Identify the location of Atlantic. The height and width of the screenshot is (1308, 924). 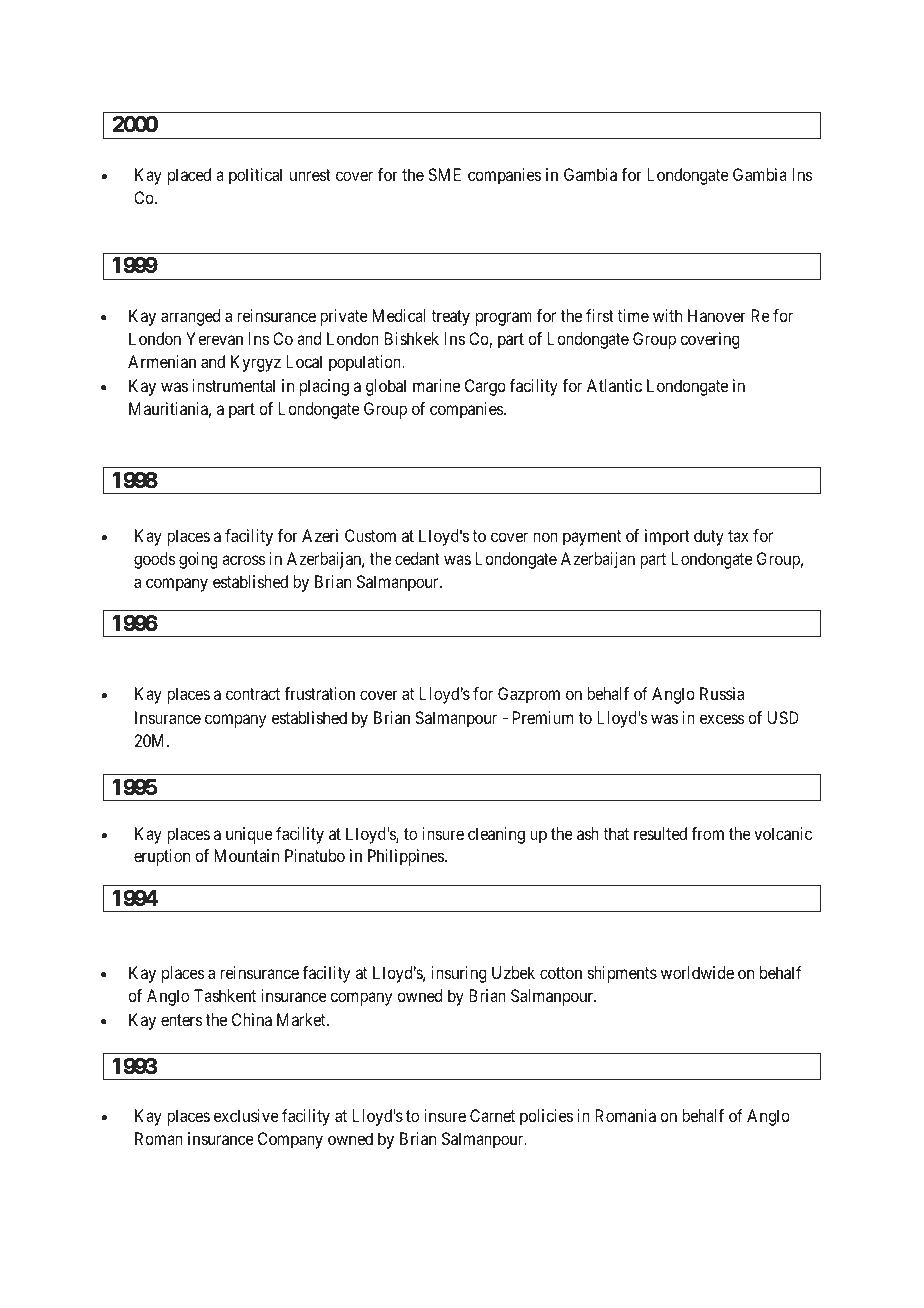
(614, 385).
